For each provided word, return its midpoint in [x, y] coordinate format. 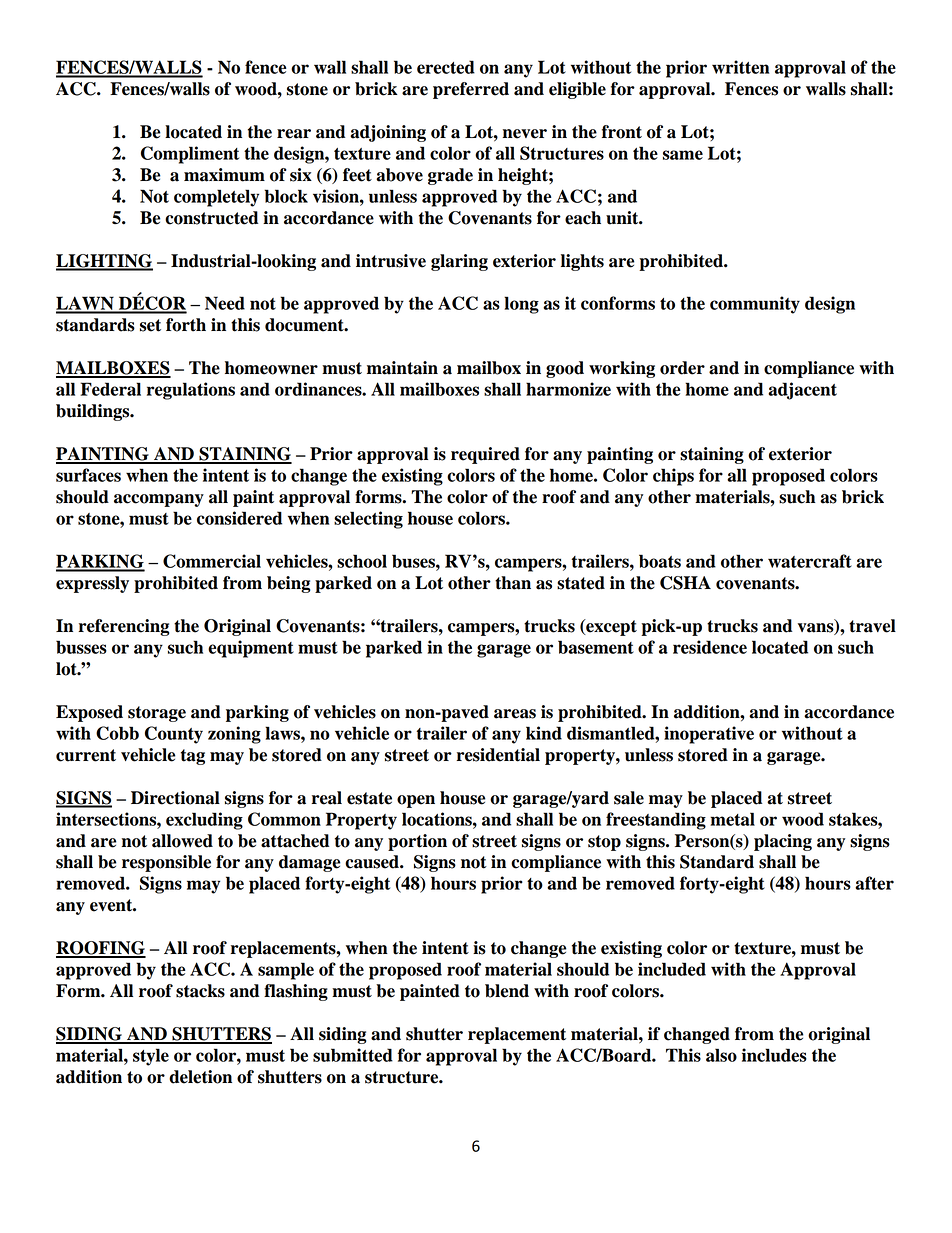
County [174, 735]
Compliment [190, 155]
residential [498, 755]
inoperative [709, 735]
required [485, 455]
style [151, 1057]
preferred [471, 90]
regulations [191, 391]
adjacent [802, 391]
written [741, 67]
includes [774, 1055]
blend [507, 991]
